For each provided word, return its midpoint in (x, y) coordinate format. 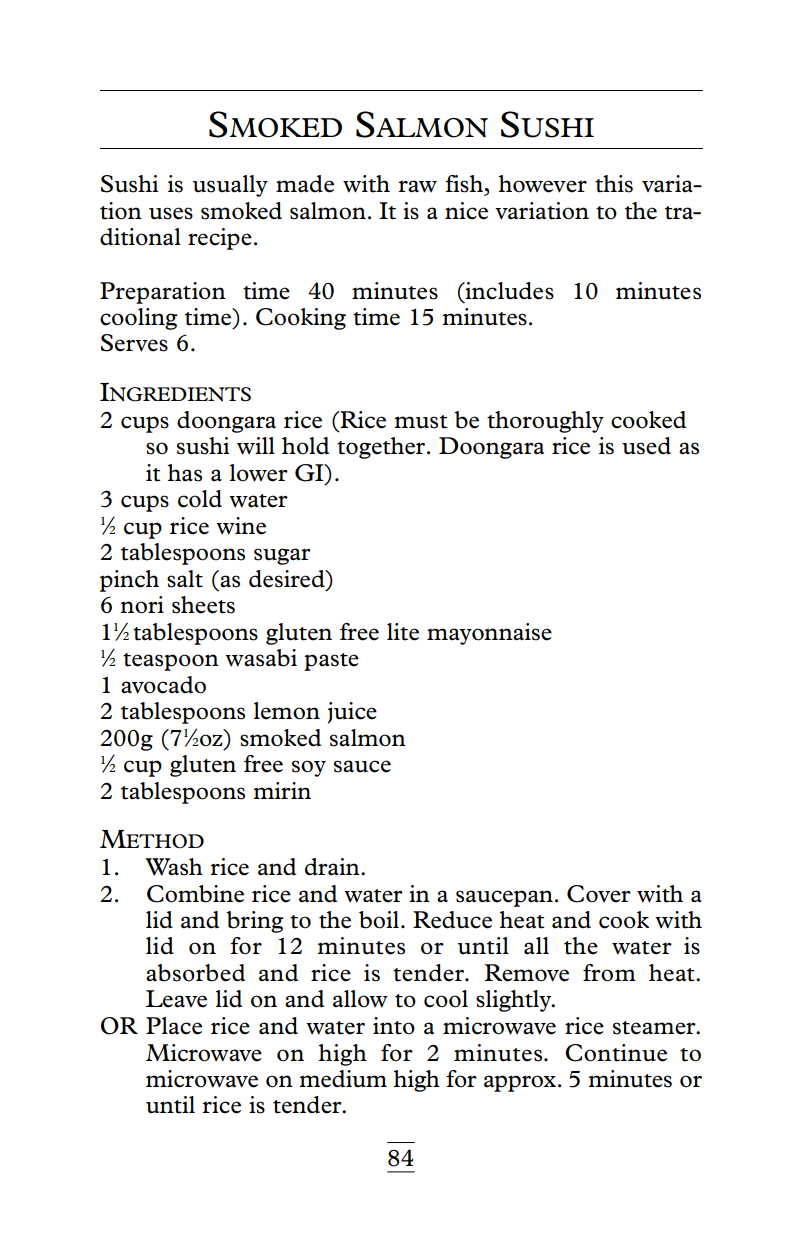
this (614, 184)
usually (230, 186)
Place (174, 1026)
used (646, 446)
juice (352, 713)
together (382, 448)
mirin (282, 790)
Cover (599, 894)
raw (417, 186)
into (394, 1026)
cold (200, 499)
